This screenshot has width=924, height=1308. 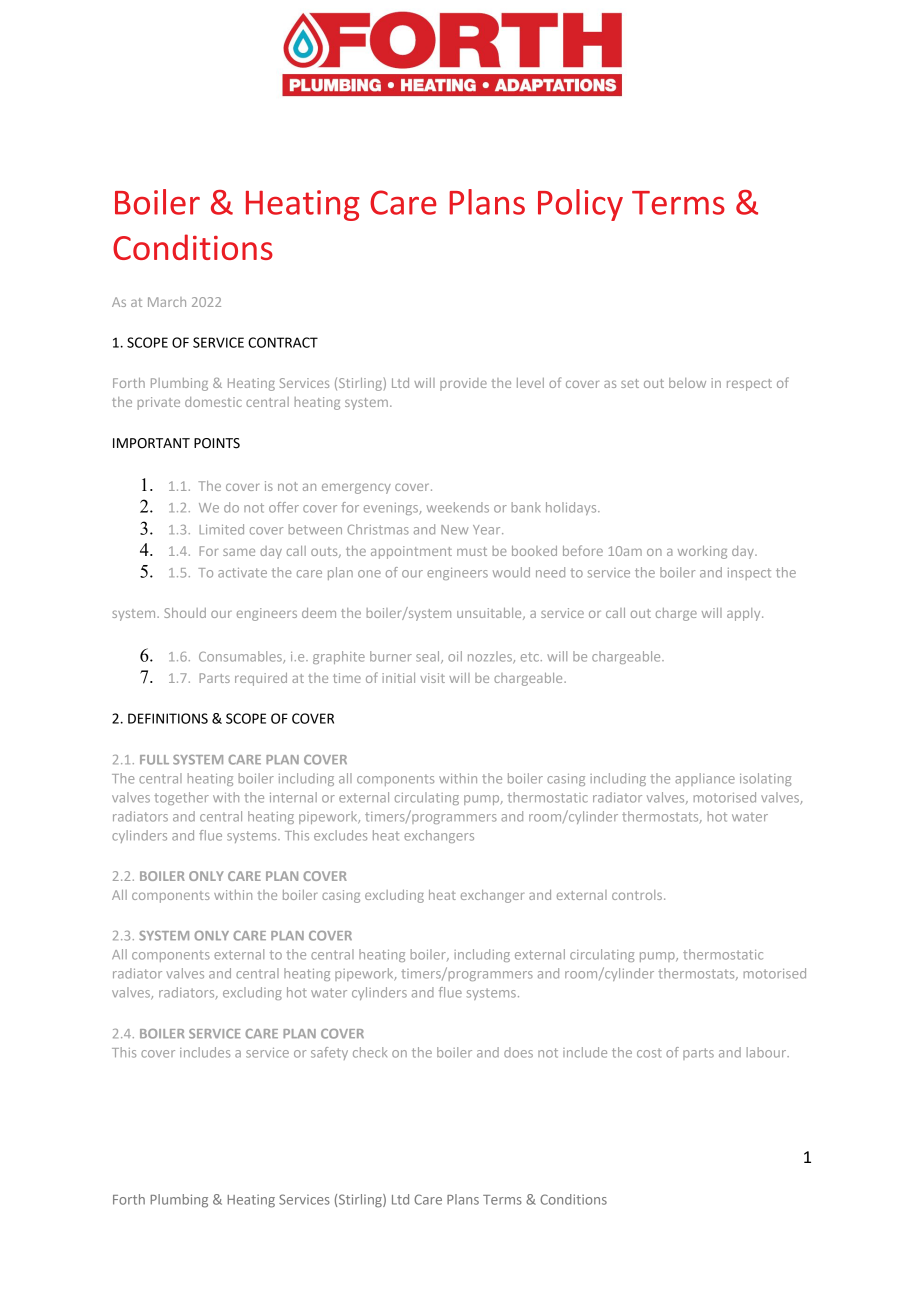 What do you see at coordinates (167, 302) in the screenshot?
I see `March` at bounding box center [167, 302].
